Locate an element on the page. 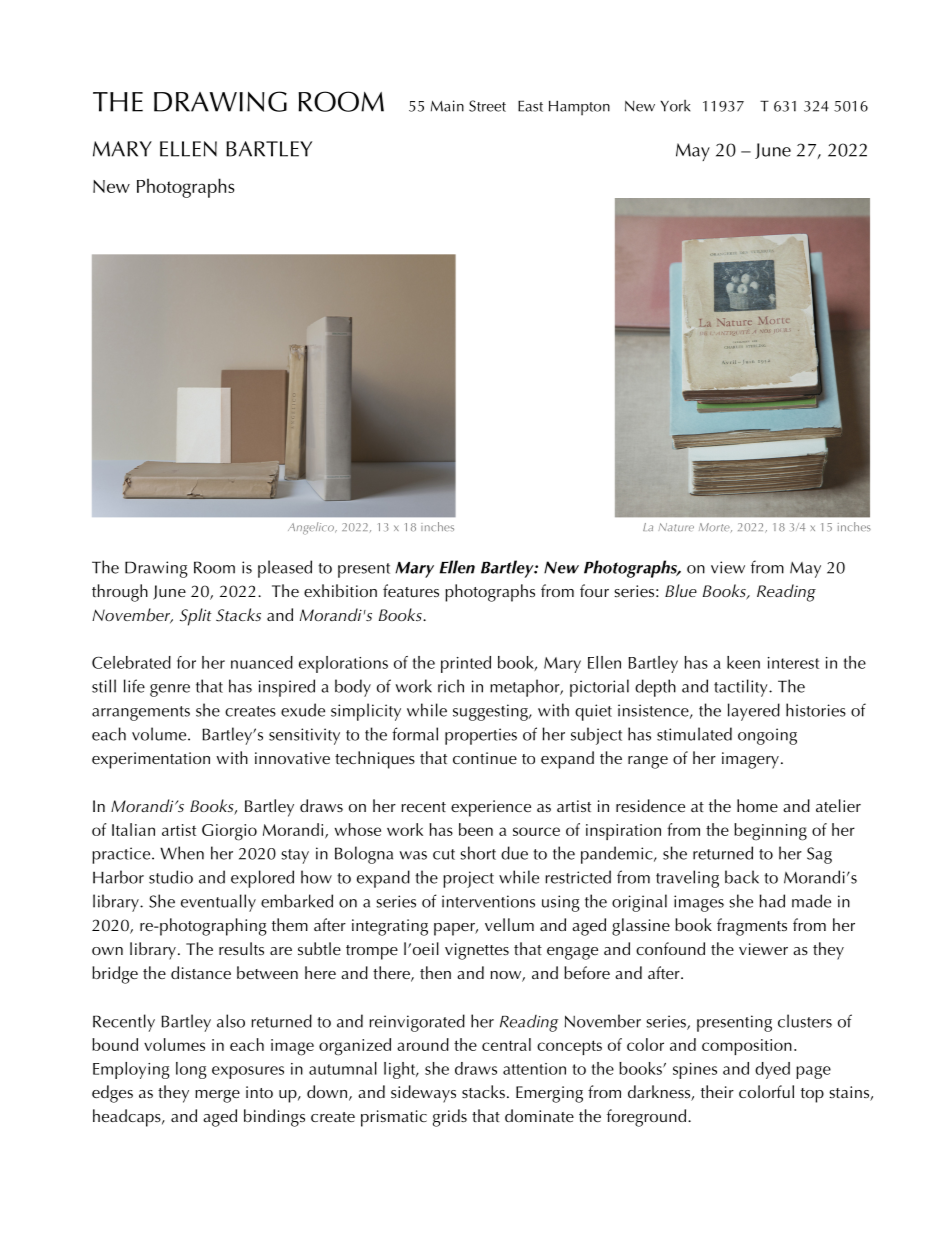  York is located at coordinates (675, 106).
